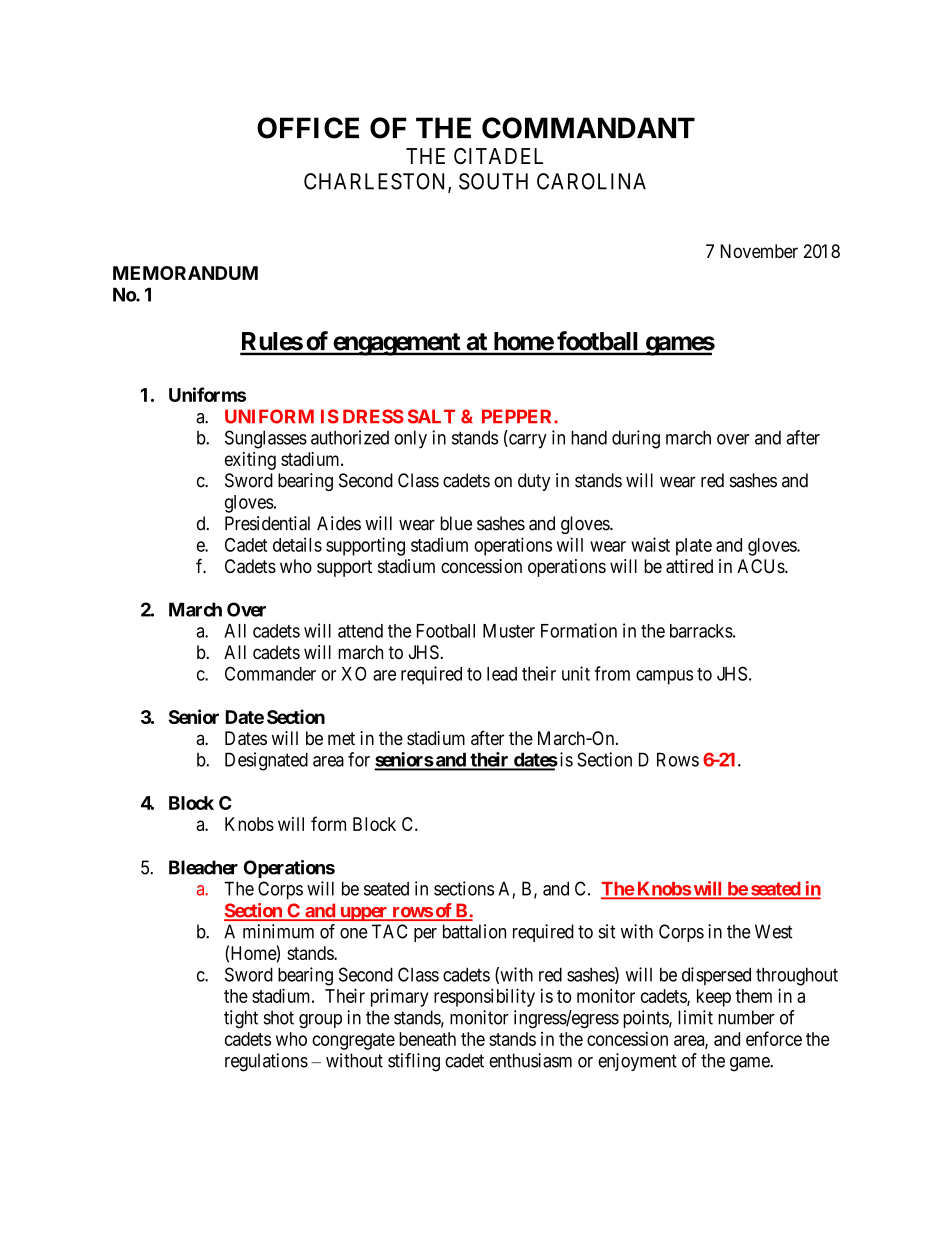  Describe the element at coordinates (266, 761) in the screenshot. I see `Designated` at that location.
